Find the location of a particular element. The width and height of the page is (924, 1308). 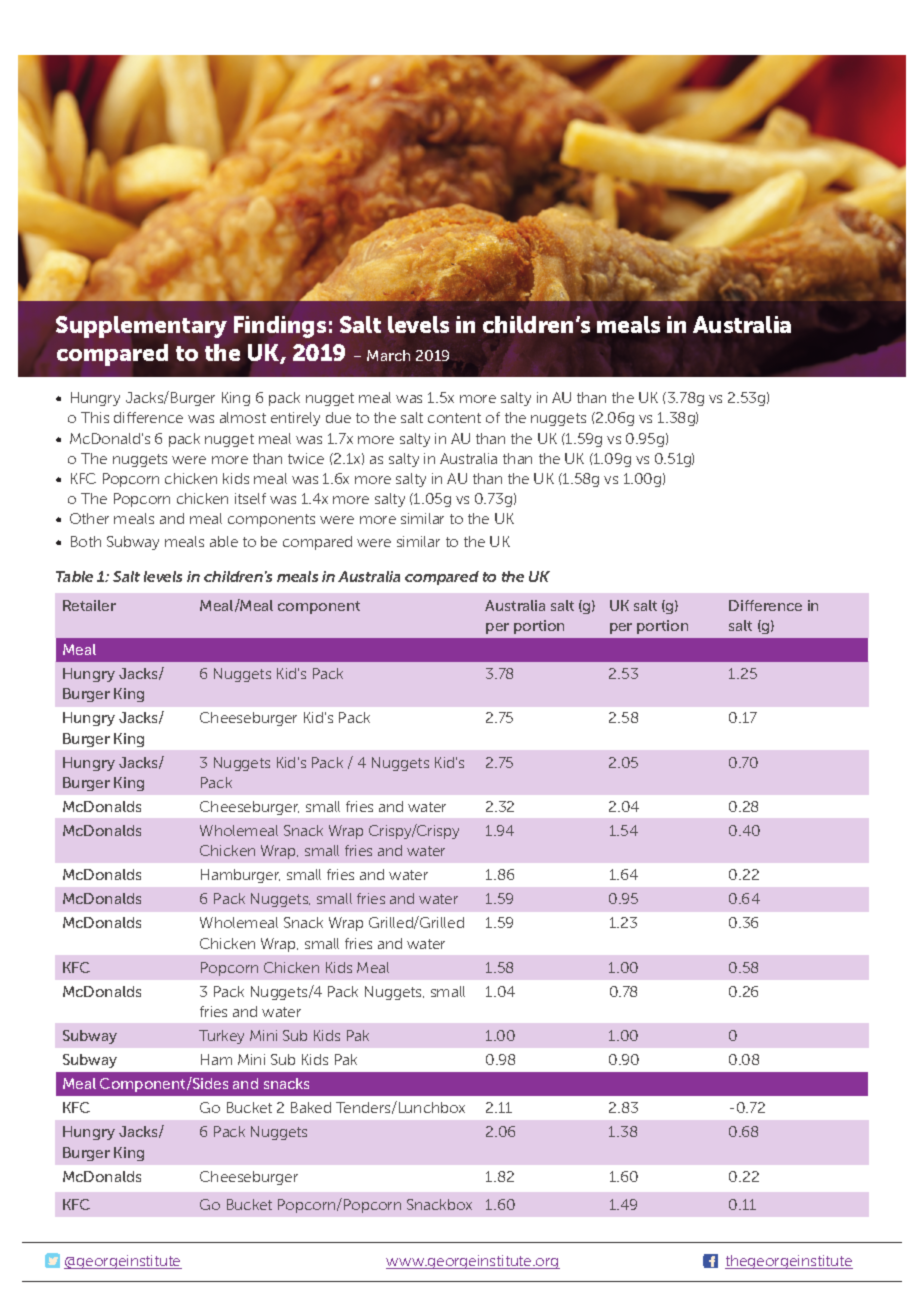

March is located at coordinates (388, 355).
